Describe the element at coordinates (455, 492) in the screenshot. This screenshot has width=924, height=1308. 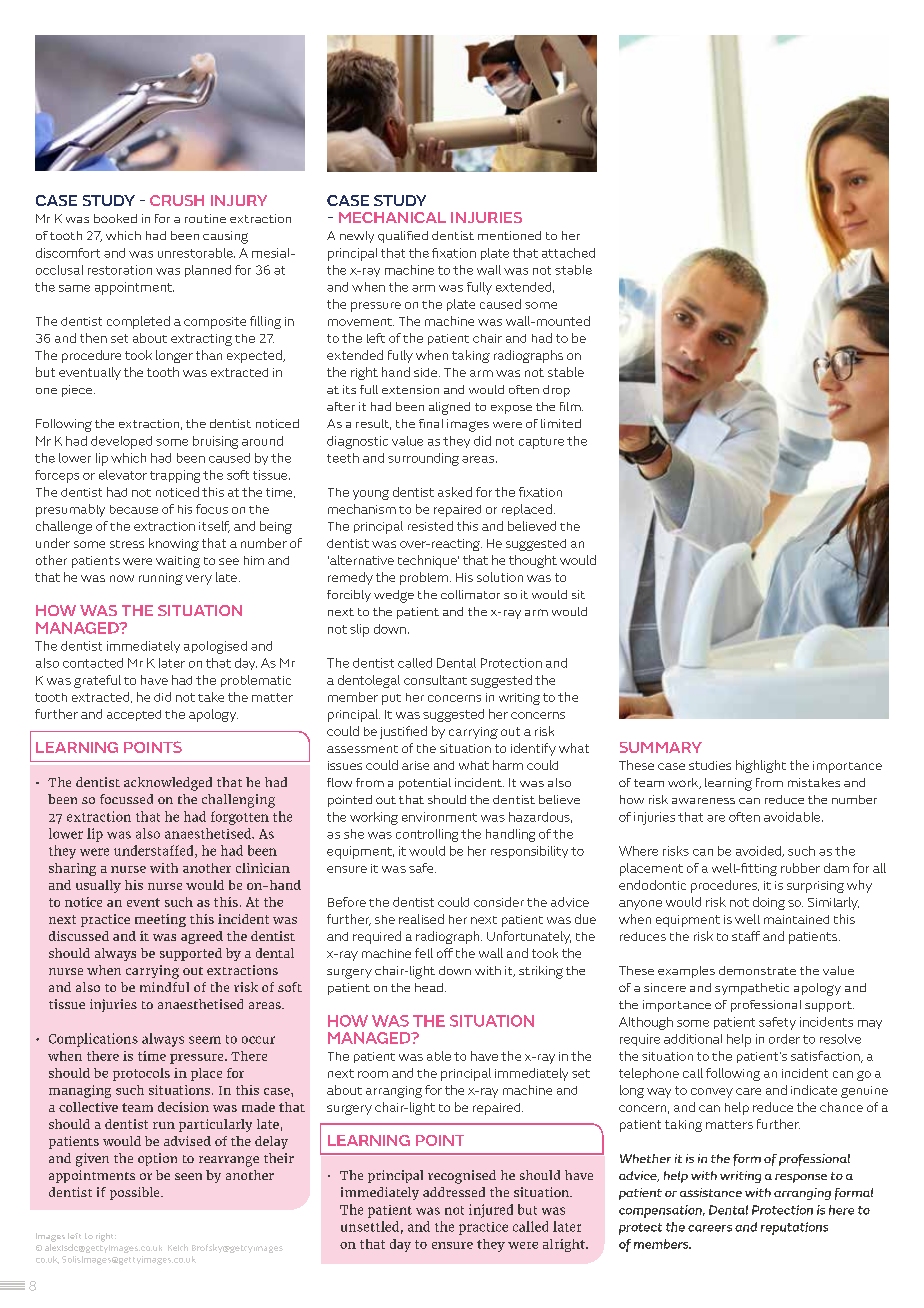
I see `asked` at that location.
